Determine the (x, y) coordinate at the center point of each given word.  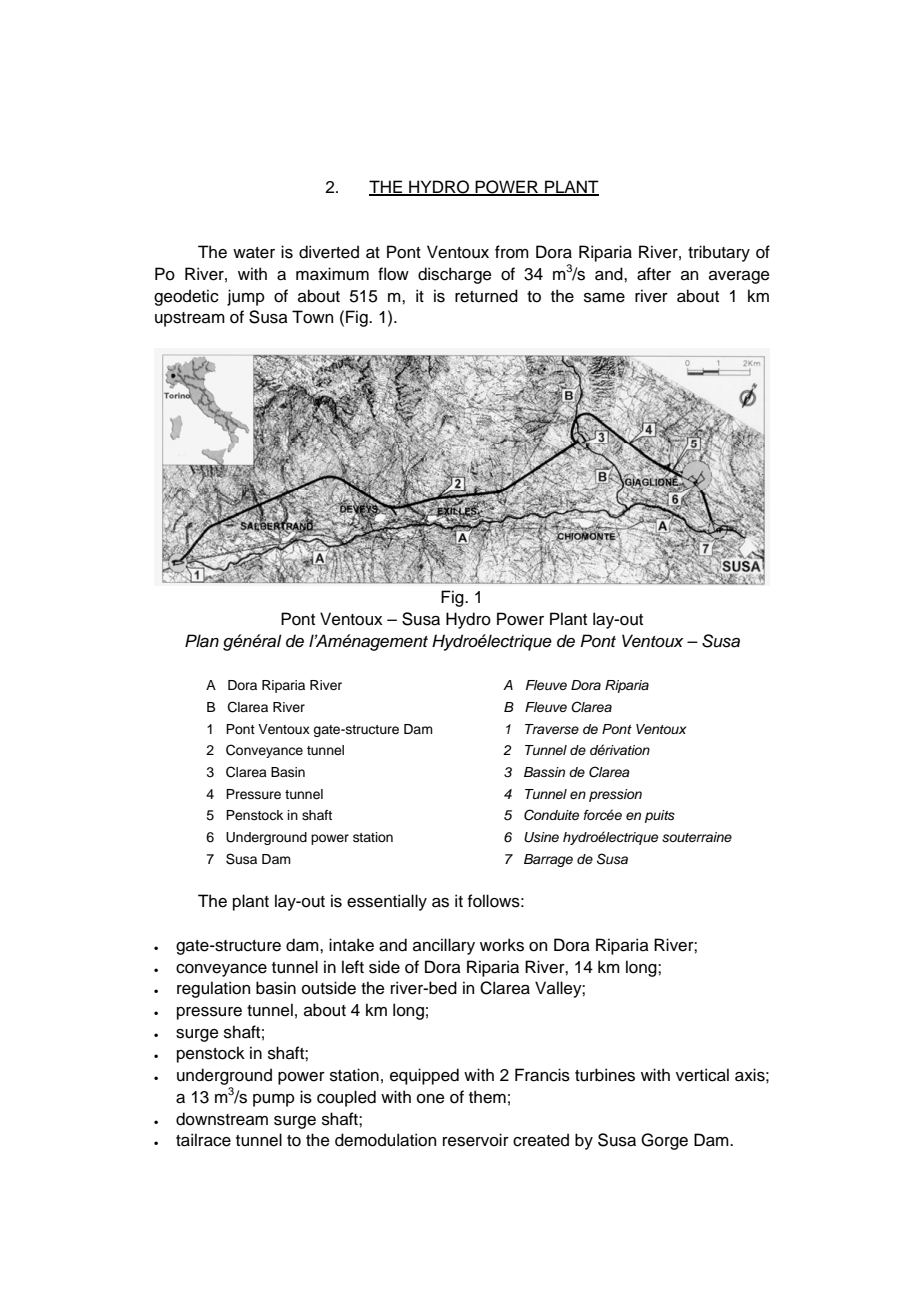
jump (246, 297)
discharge (455, 275)
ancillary (444, 946)
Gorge (664, 1141)
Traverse (552, 729)
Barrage (548, 860)
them (487, 1097)
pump (274, 1100)
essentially (387, 902)
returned (486, 296)
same (604, 298)
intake (351, 945)
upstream (190, 319)
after (654, 274)
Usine (541, 837)
